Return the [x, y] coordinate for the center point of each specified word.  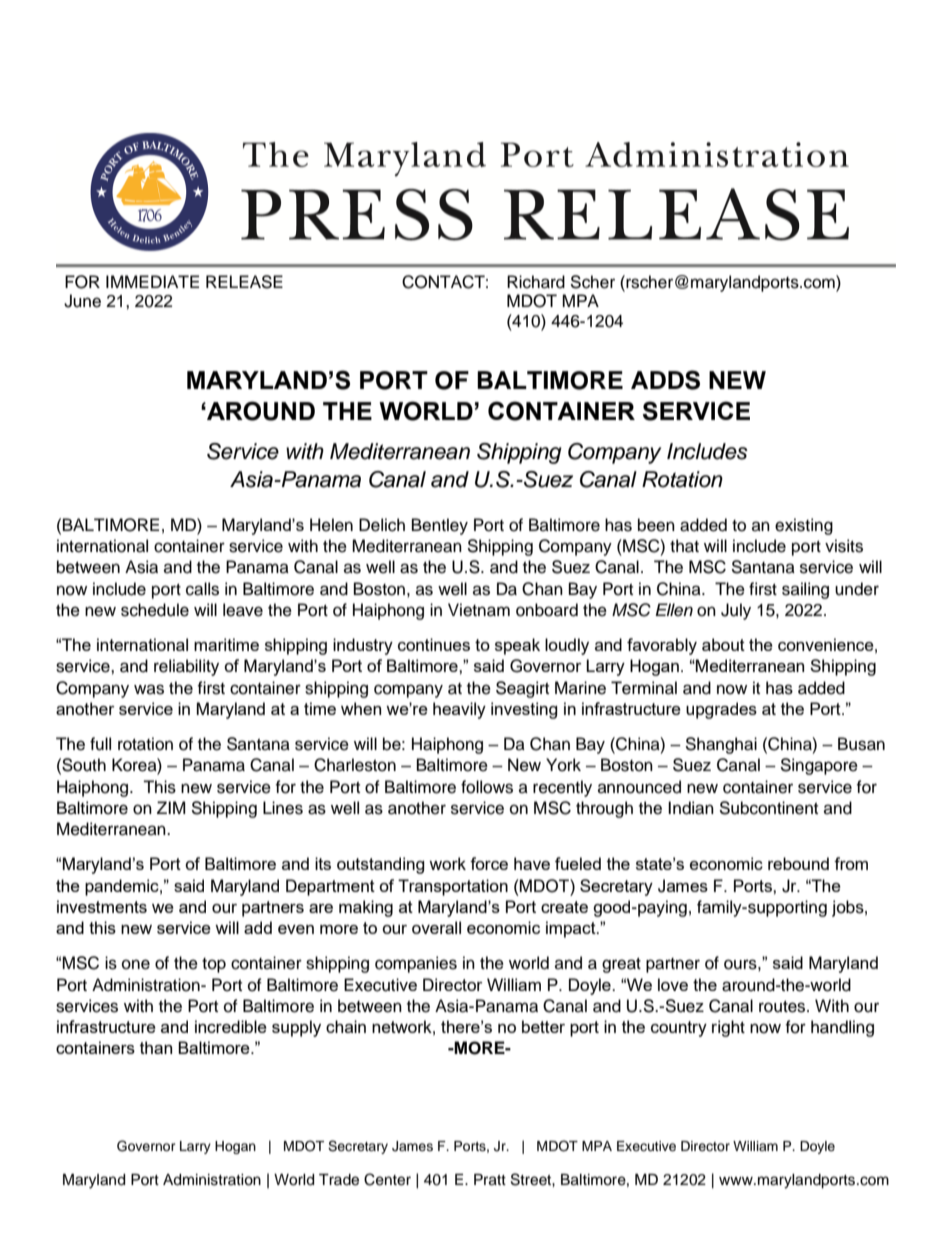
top [214, 965]
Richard [536, 282]
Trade [339, 1180]
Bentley [440, 526]
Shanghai [721, 745]
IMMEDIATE [152, 281]
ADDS [665, 380]
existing [804, 526]
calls [202, 589]
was [149, 689]
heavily [459, 710]
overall [436, 927]
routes [783, 1007]
